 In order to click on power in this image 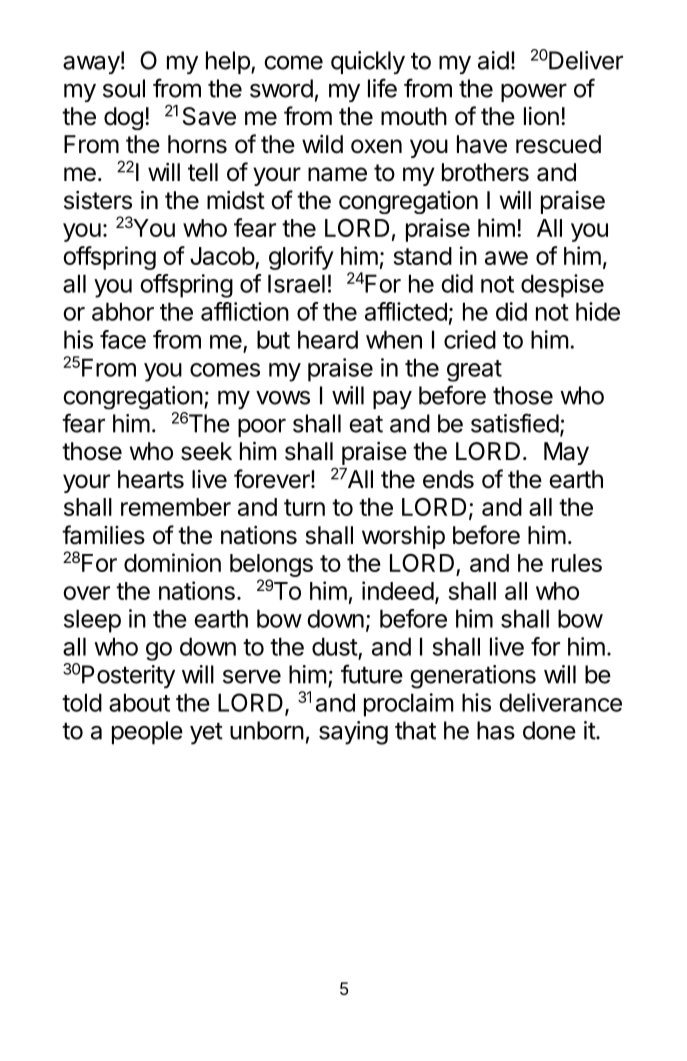, I will do `click(534, 92)`.
